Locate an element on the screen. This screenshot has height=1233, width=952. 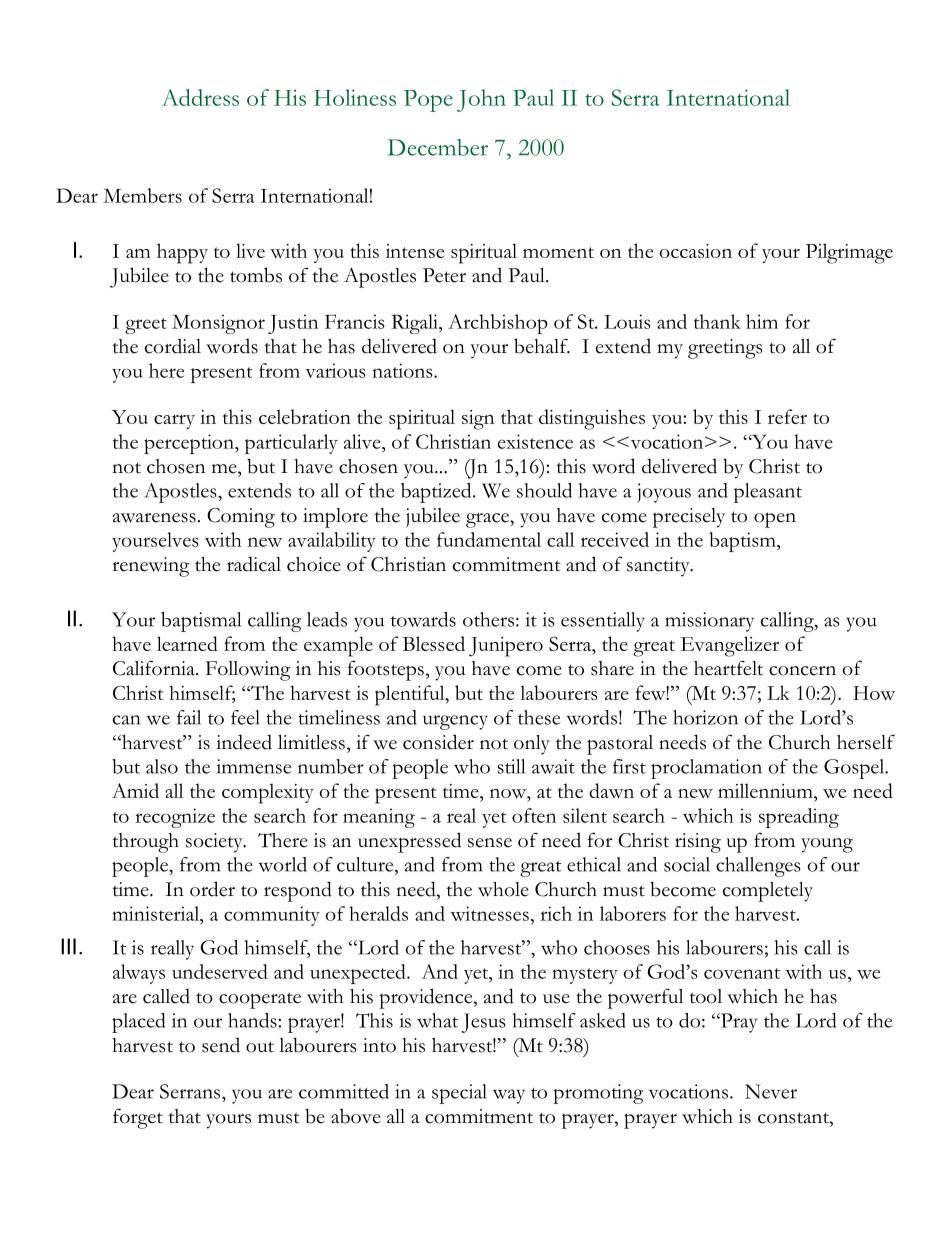
forget is located at coordinates (138, 1118).
